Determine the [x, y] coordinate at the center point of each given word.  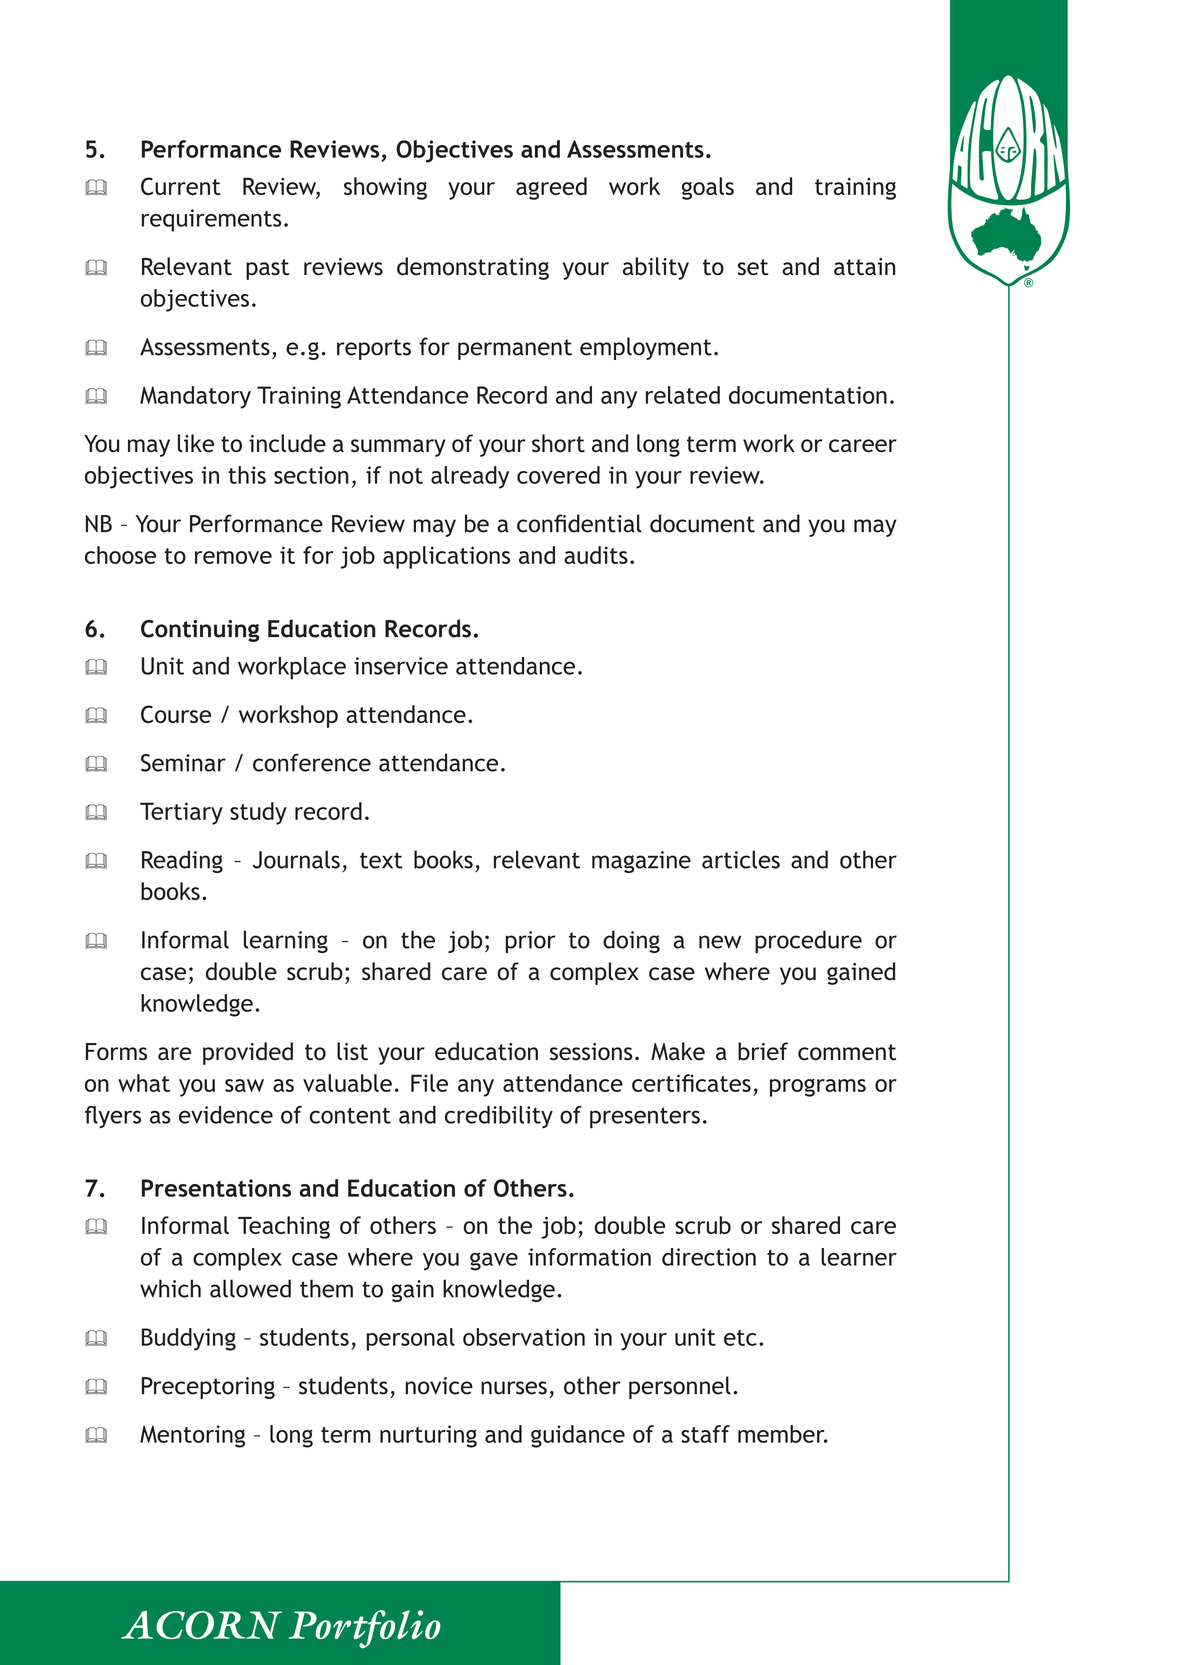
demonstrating [473, 268]
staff [705, 1434]
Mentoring [192, 1436]
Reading [182, 861]
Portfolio [365, 1629]
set [753, 267]
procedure [808, 941]
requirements [212, 220]
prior [530, 942]
